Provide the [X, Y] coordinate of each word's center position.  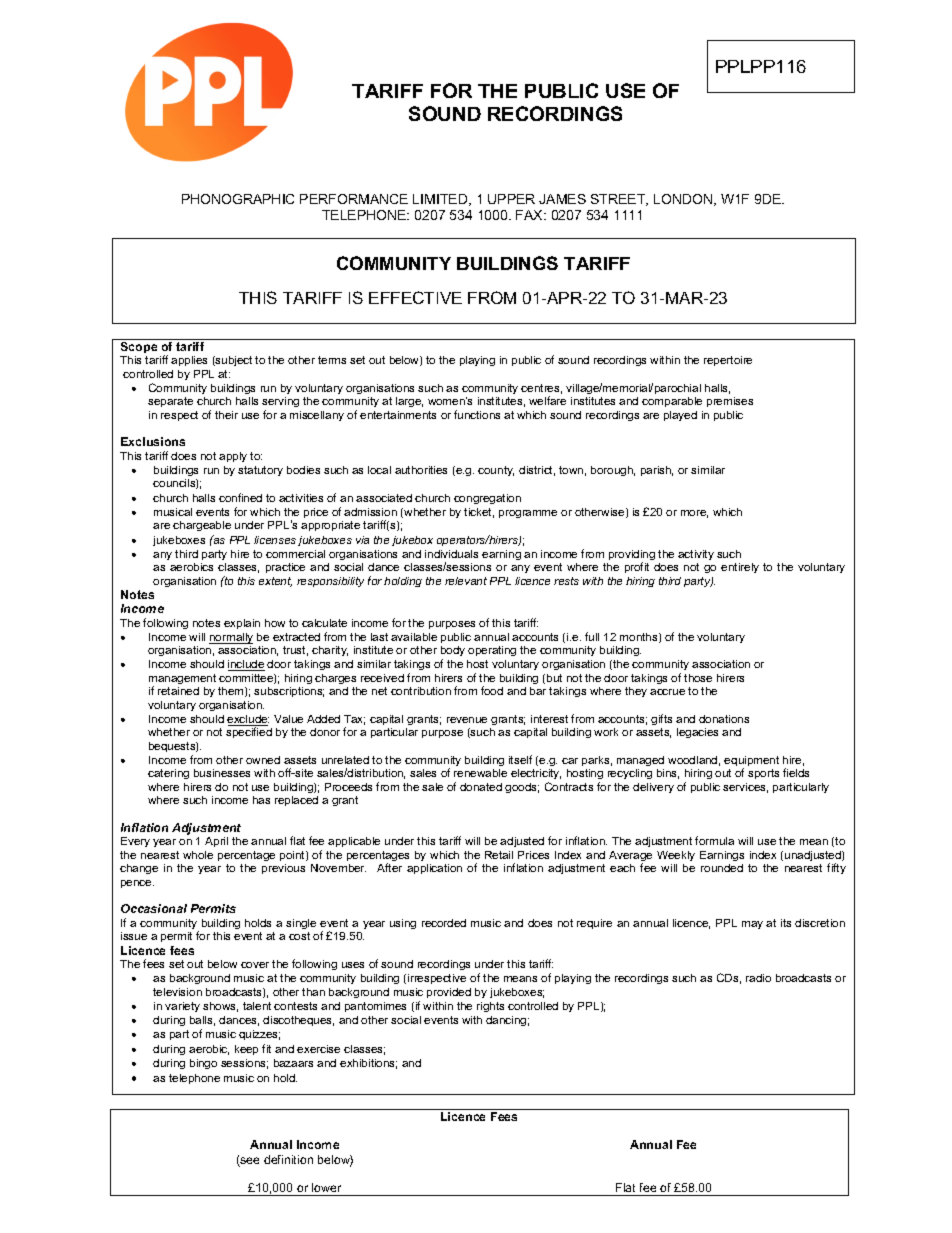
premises [730, 402]
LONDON [684, 200]
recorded [444, 923]
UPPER [511, 199]
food [492, 690]
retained [178, 691]
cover [255, 965]
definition [288, 1159]
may [752, 925]
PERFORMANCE [354, 199]
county [496, 471]
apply [233, 457]
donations [724, 719]
